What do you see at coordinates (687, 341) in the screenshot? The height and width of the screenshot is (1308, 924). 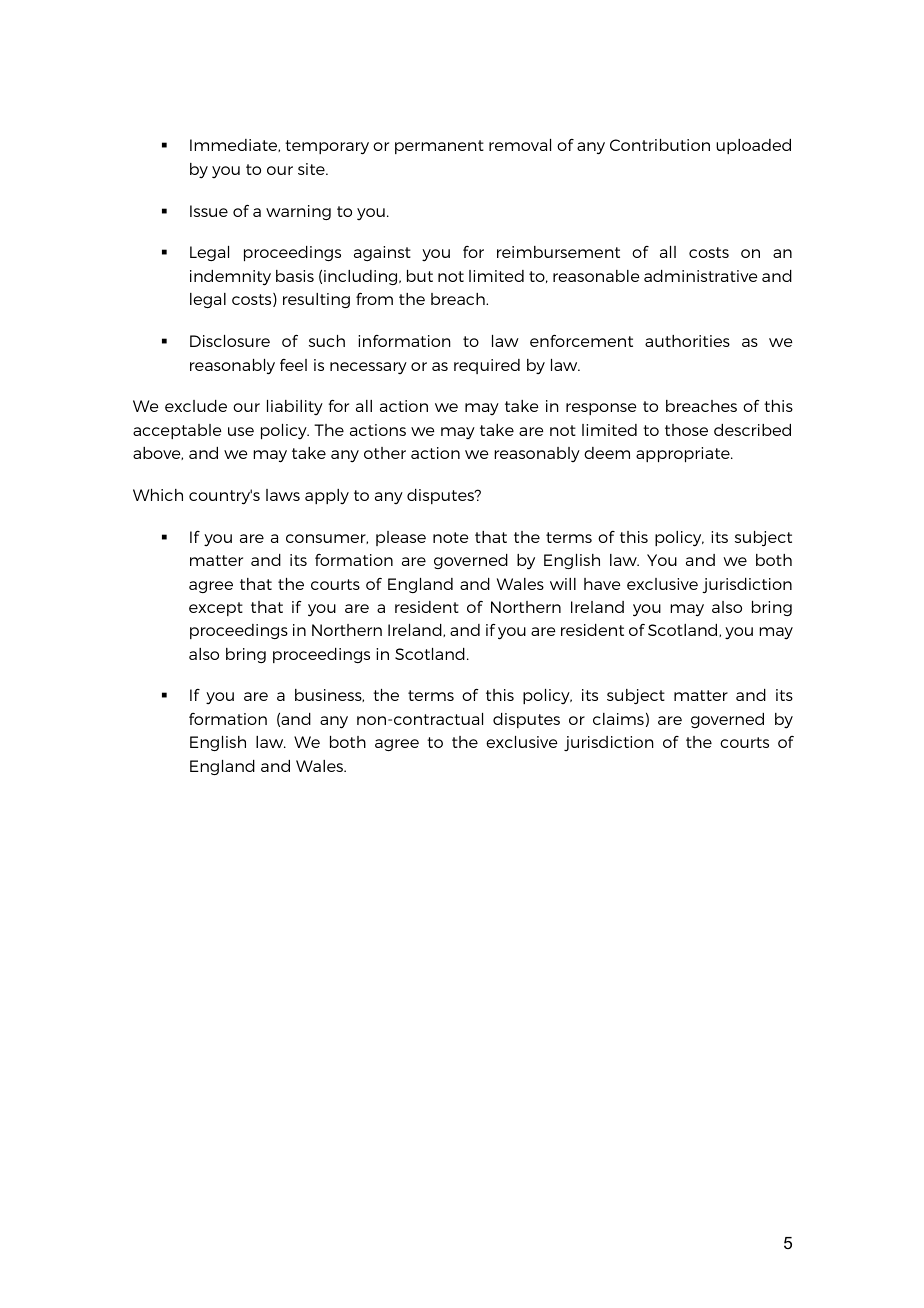 I see `authorities` at bounding box center [687, 341].
